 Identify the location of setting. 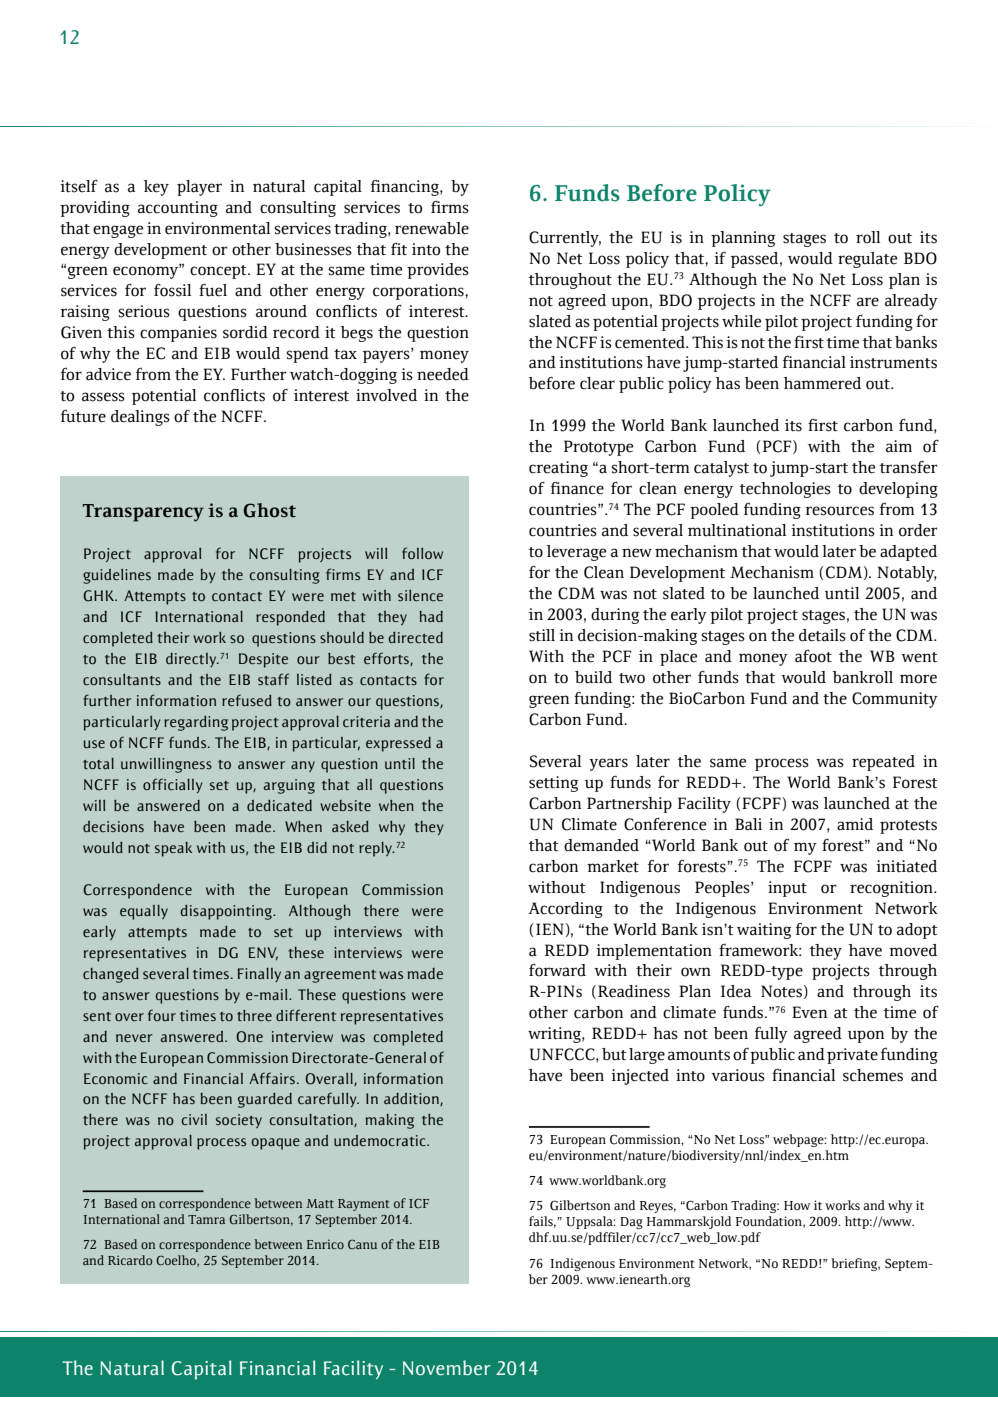
(554, 784).
